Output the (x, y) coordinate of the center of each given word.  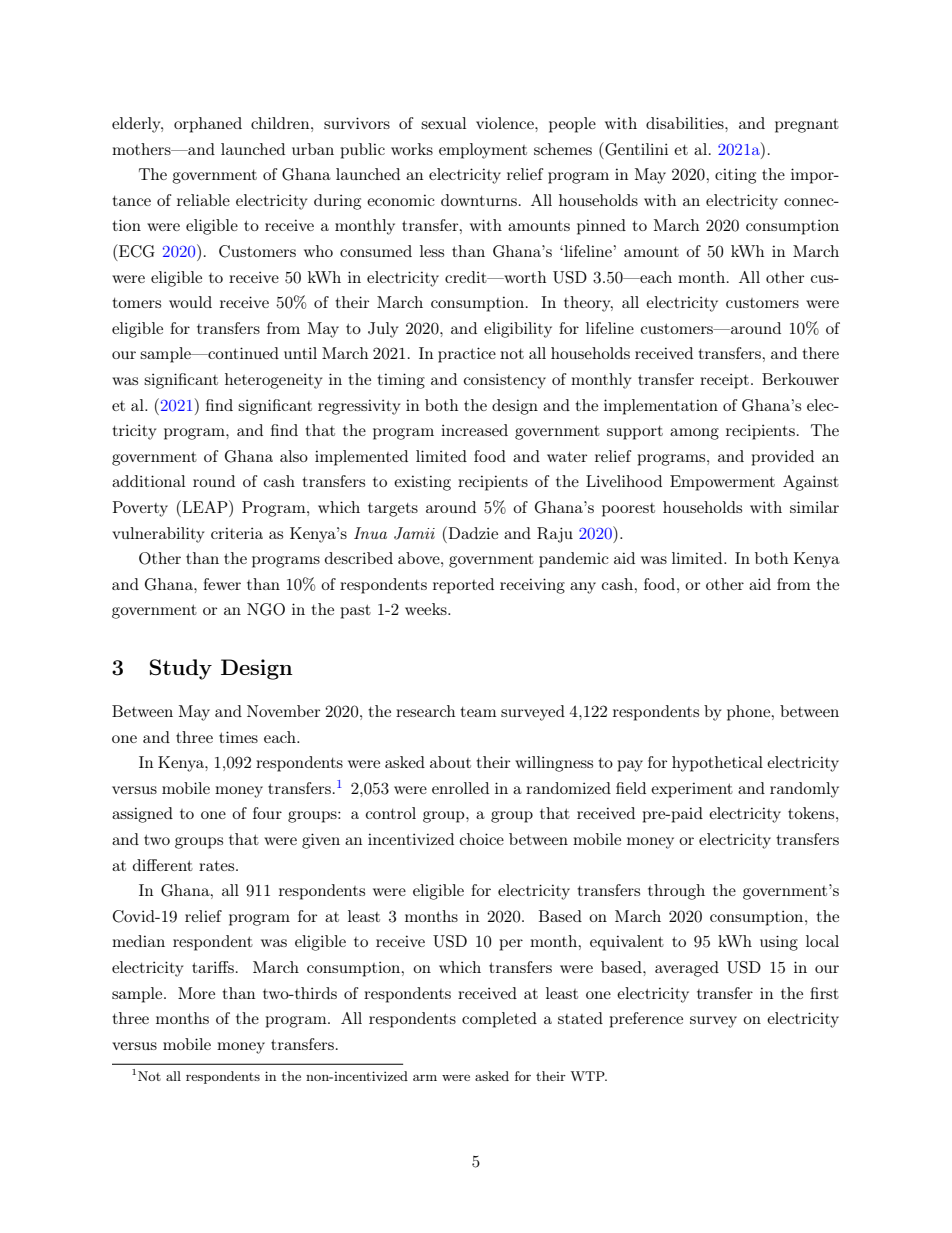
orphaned (208, 125)
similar (814, 507)
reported (463, 586)
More (196, 993)
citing (735, 176)
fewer (222, 584)
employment (483, 151)
